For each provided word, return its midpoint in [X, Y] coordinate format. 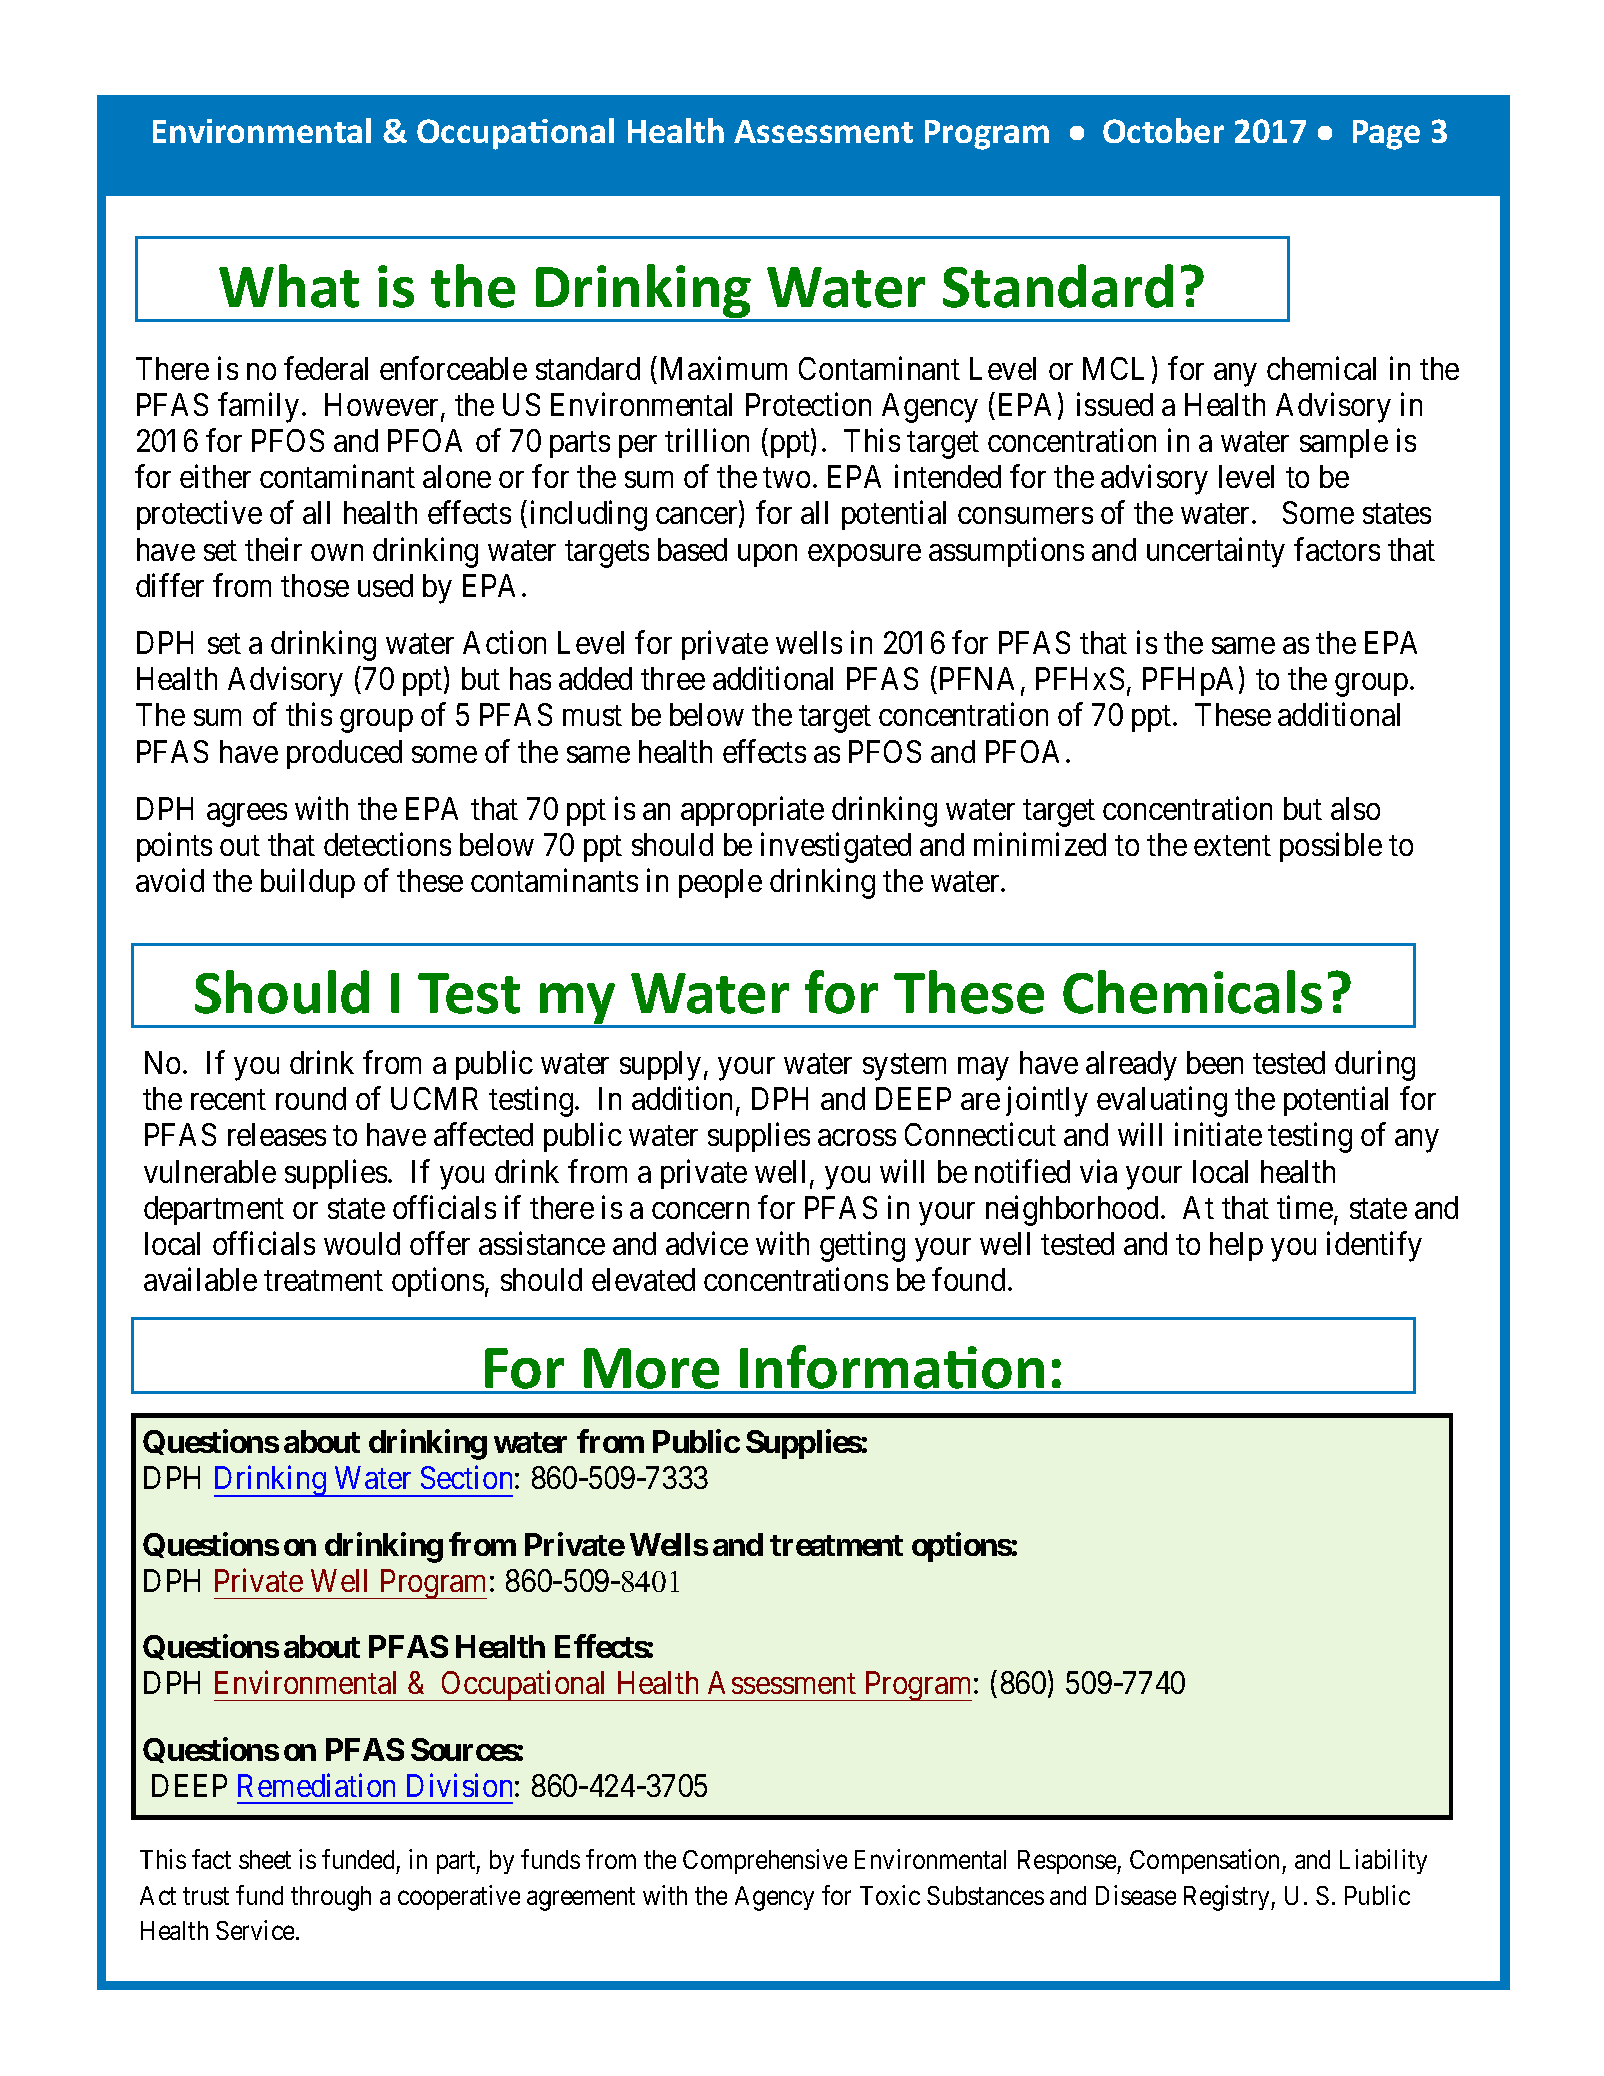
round [311, 1098]
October [1163, 130]
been [1215, 1062]
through [331, 1898]
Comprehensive [765, 1861]
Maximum [724, 368]
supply [660, 1066]
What [289, 286]
